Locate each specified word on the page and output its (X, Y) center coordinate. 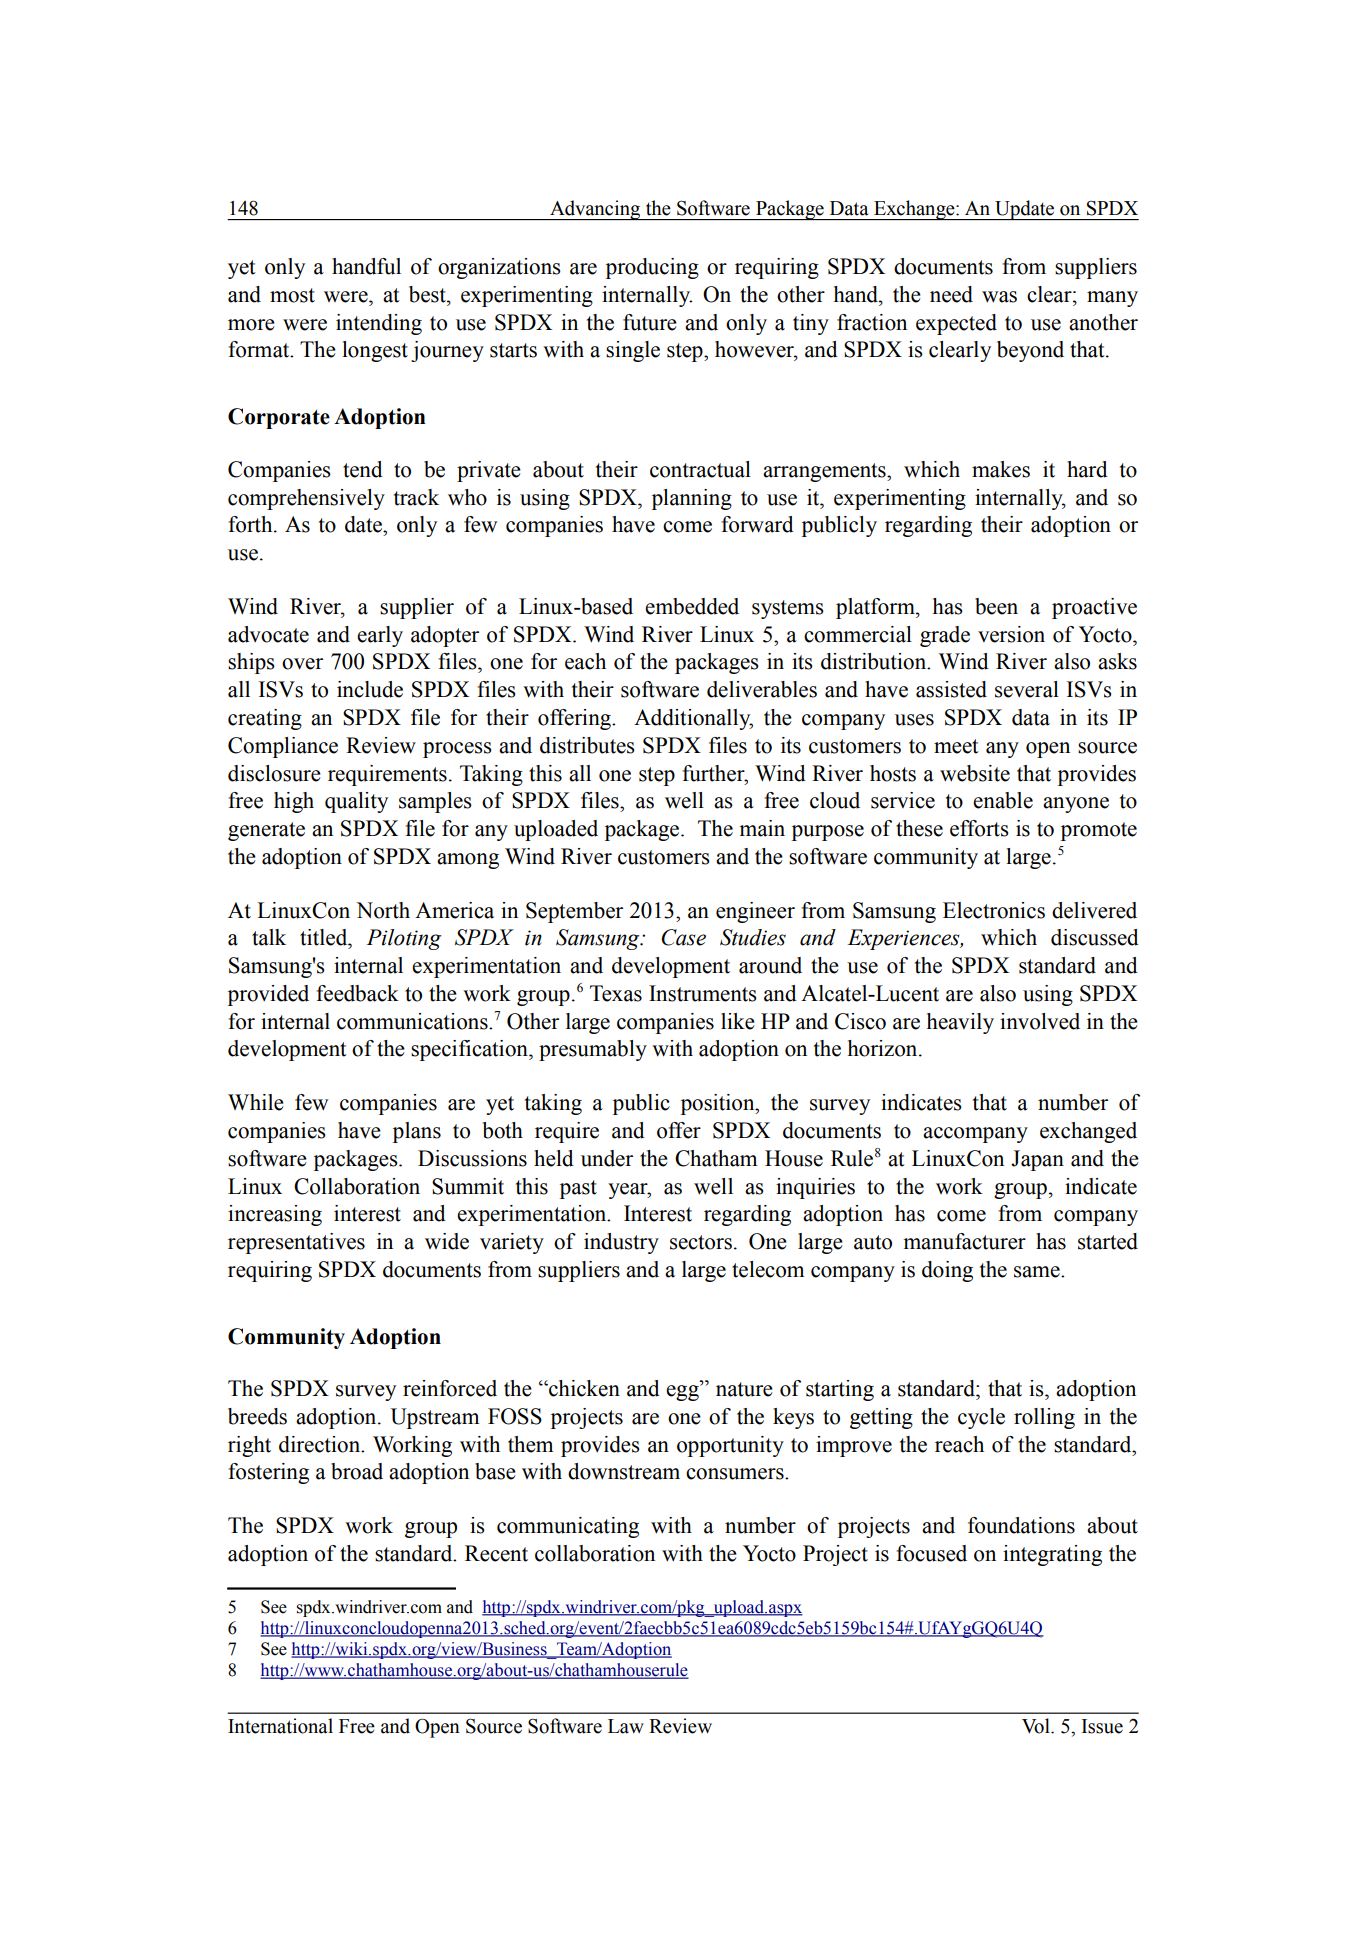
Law (626, 1726)
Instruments (703, 993)
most (292, 295)
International (280, 1726)
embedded (692, 606)
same (1038, 1272)
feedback (357, 993)
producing (652, 268)
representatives (296, 1243)
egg (683, 1393)
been (996, 606)
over (302, 664)
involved (1040, 1021)
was (999, 297)
